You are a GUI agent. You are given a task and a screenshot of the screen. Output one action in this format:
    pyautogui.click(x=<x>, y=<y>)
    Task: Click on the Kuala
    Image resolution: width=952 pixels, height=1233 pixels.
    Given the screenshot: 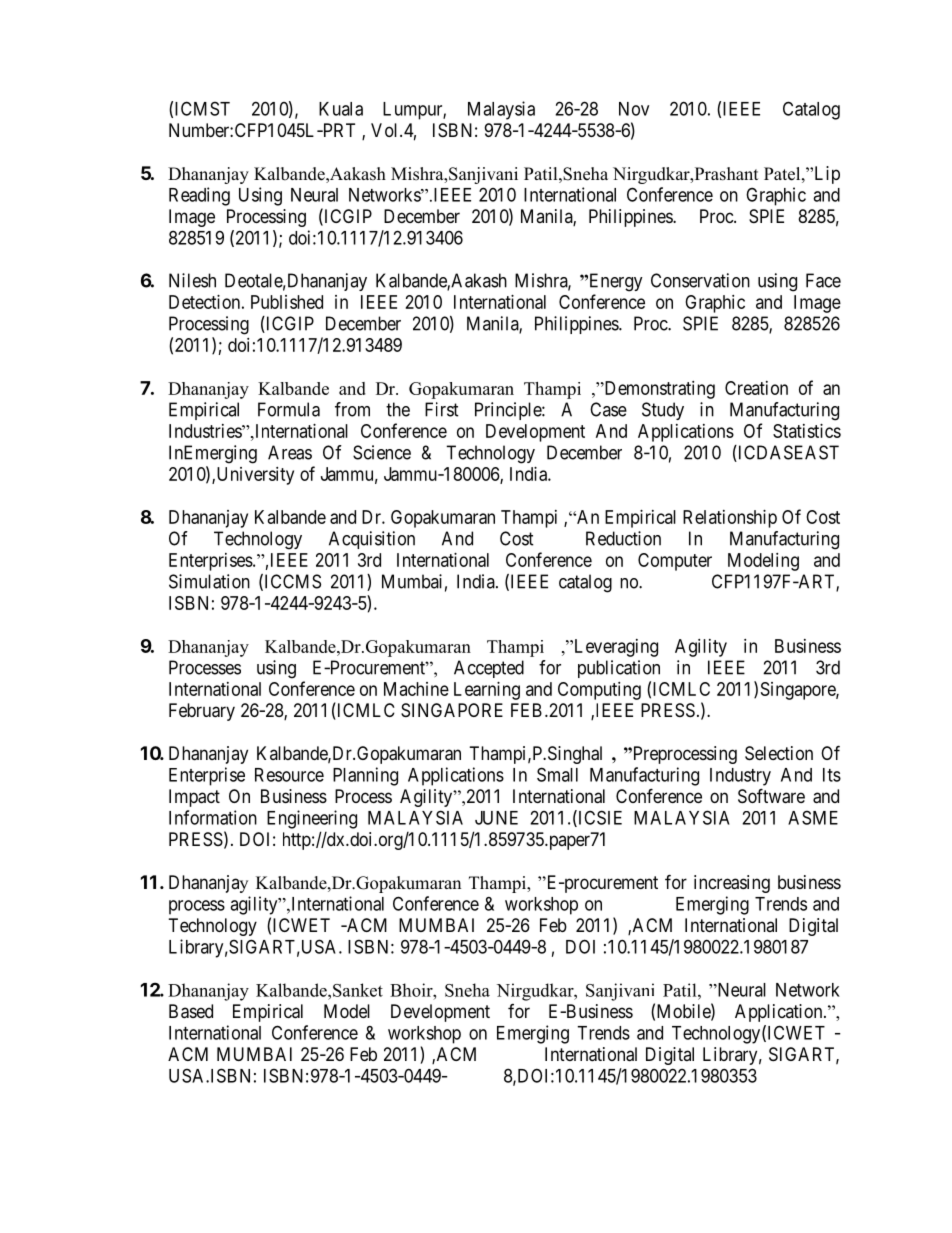 What is the action you would take?
    pyautogui.click(x=341, y=109)
